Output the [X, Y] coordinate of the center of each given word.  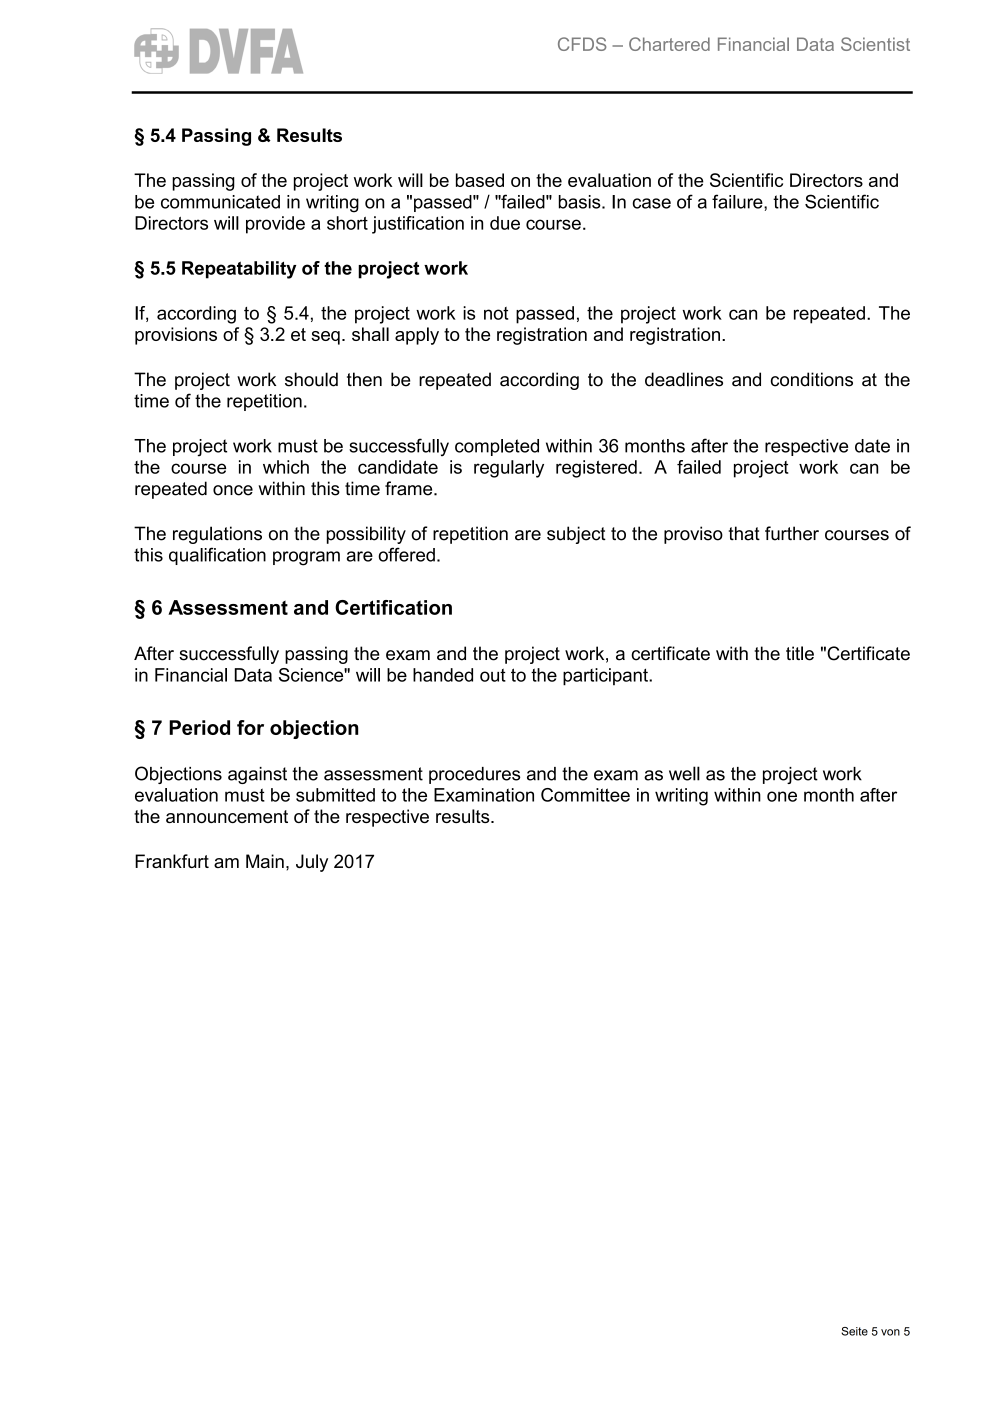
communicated [220, 202]
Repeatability [239, 270]
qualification [217, 556]
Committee [585, 795]
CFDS [582, 44]
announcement [227, 816]
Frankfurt [172, 861]
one [782, 796]
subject [576, 535]
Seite [854, 1331]
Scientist [875, 44]
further [792, 533]
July [312, 863]
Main [265, 861]
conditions [812, 379]
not [496, 313]
